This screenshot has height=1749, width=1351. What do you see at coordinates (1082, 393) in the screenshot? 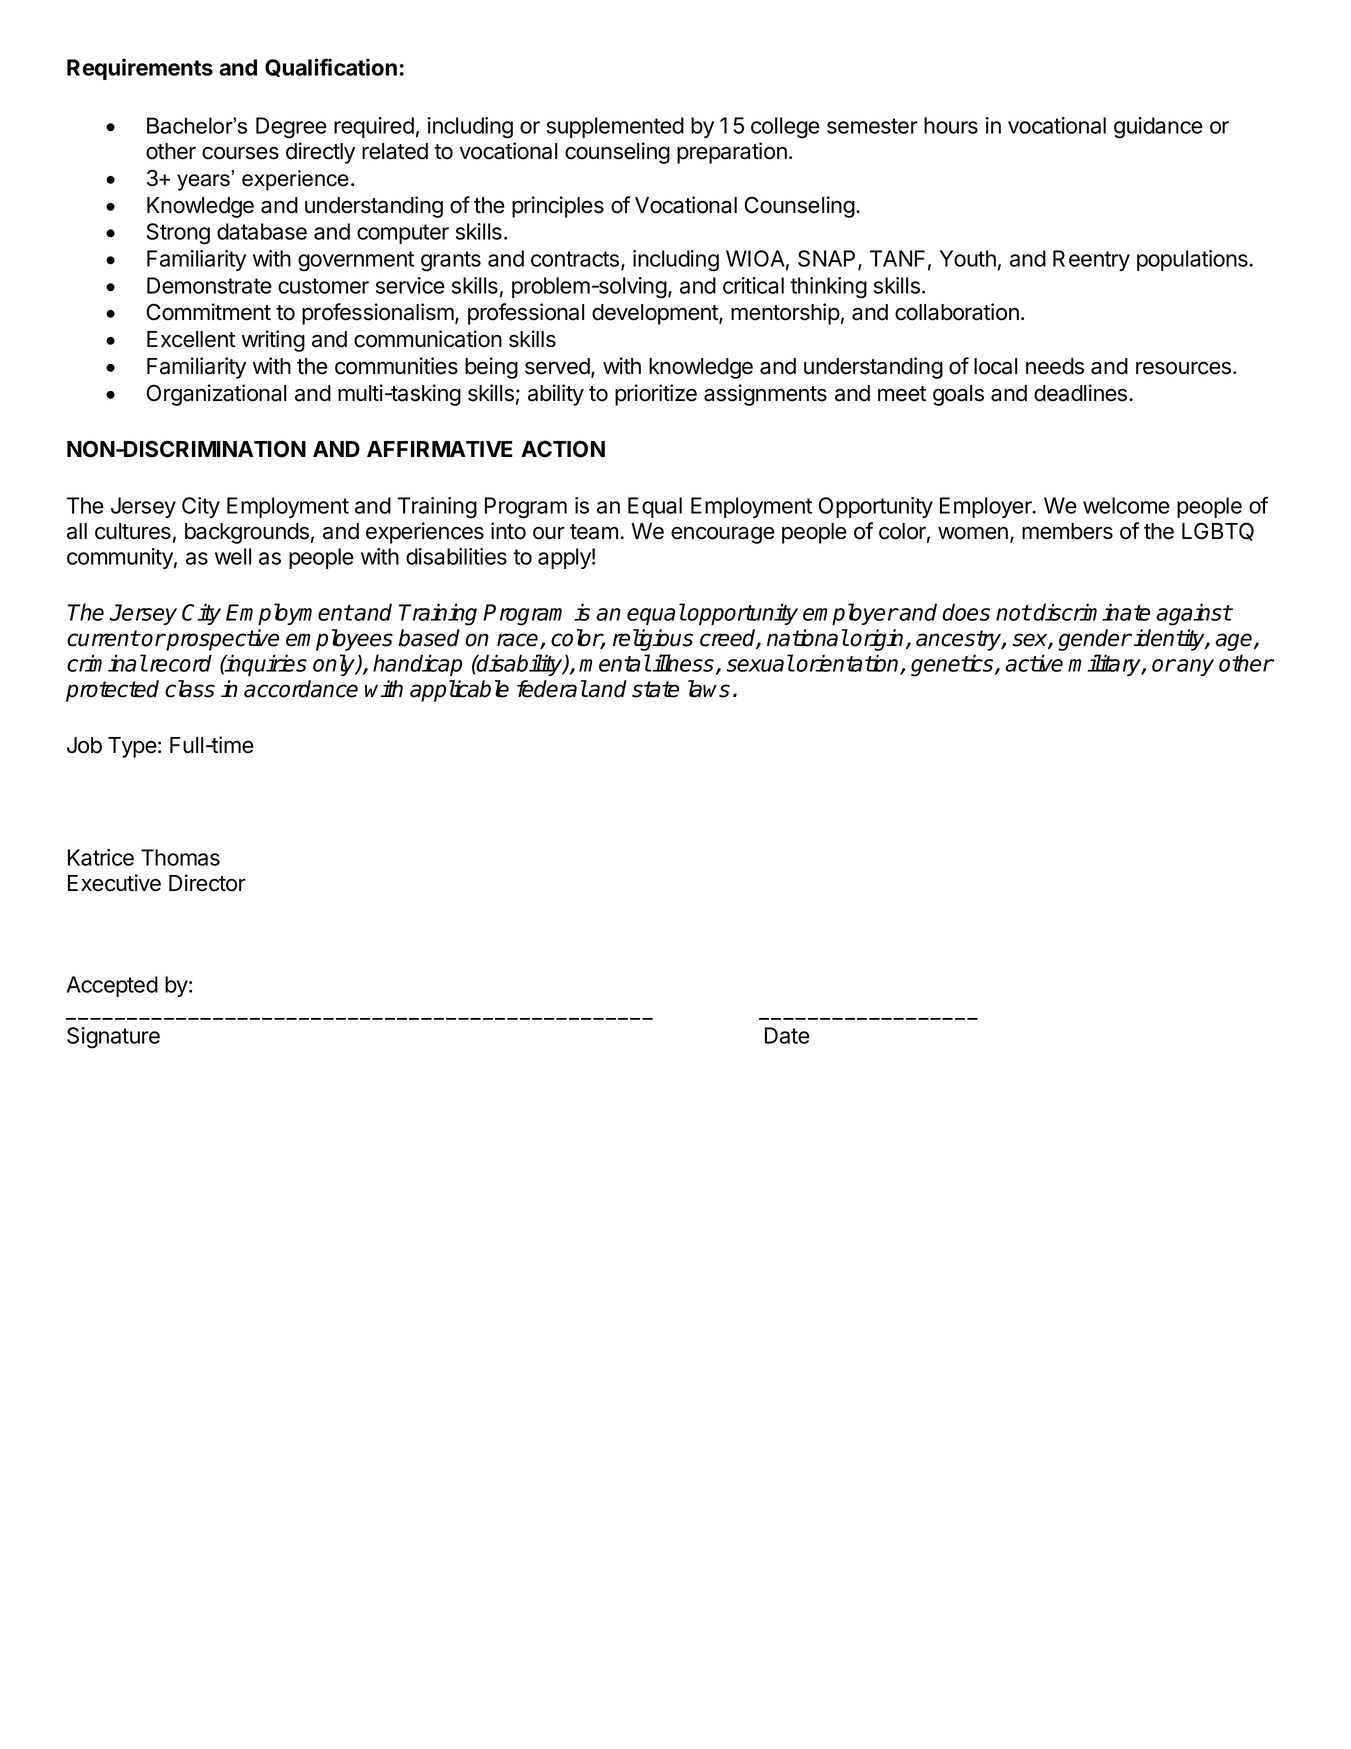
I see `deadlines` at bounding box center [1082, 393].
